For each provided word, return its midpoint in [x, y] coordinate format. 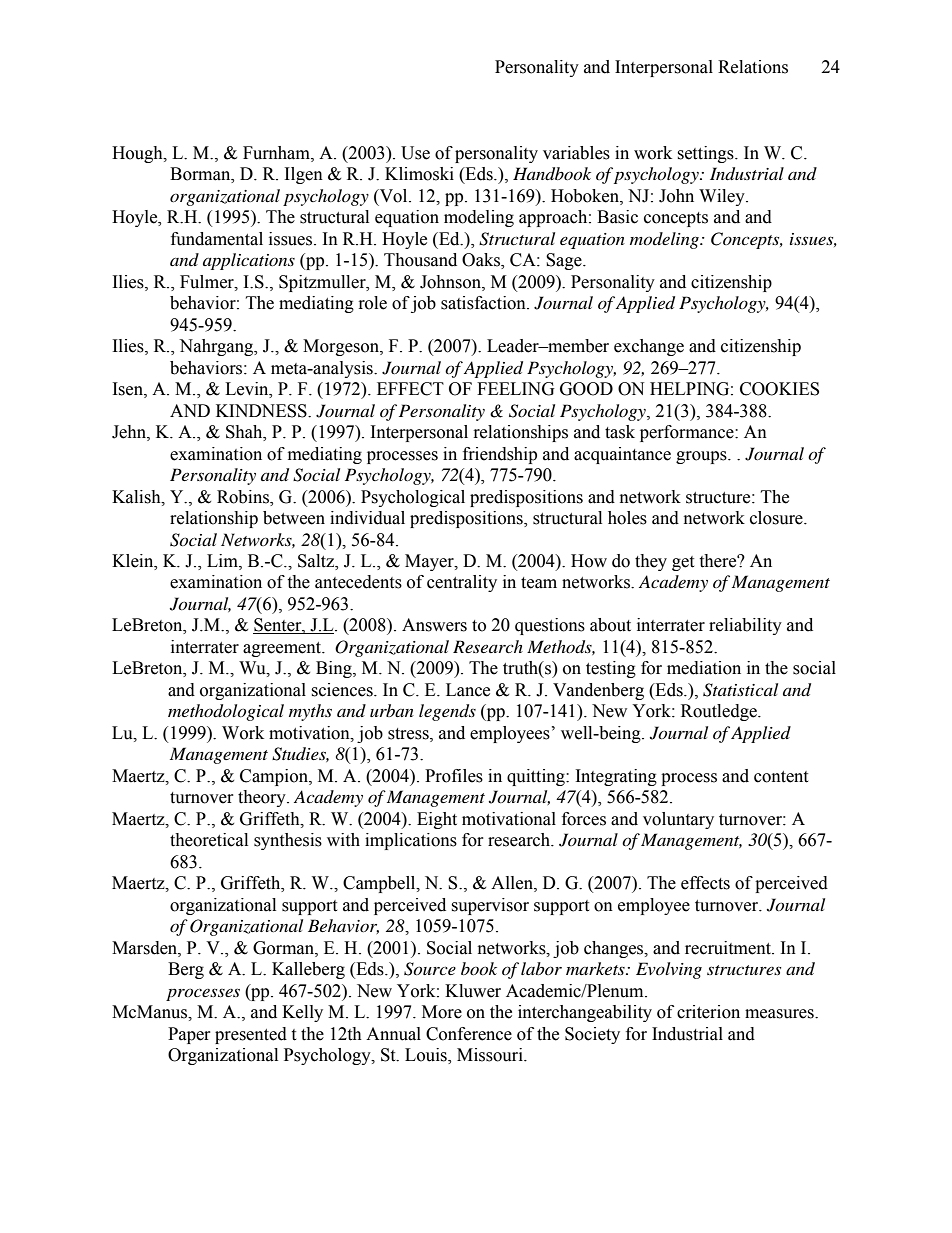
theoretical [209, 840]
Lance [468, 690]
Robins [244, 497]
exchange [649, 347]
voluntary [678, 820]
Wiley [723, 197]
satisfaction [484, 303]
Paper [189, 1035]
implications [411, 841]
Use [415, 153]
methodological [226, 712]
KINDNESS [262, 411]
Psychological [413, 498]
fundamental [217, 239]
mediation [704, 668]
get [683, 563]
